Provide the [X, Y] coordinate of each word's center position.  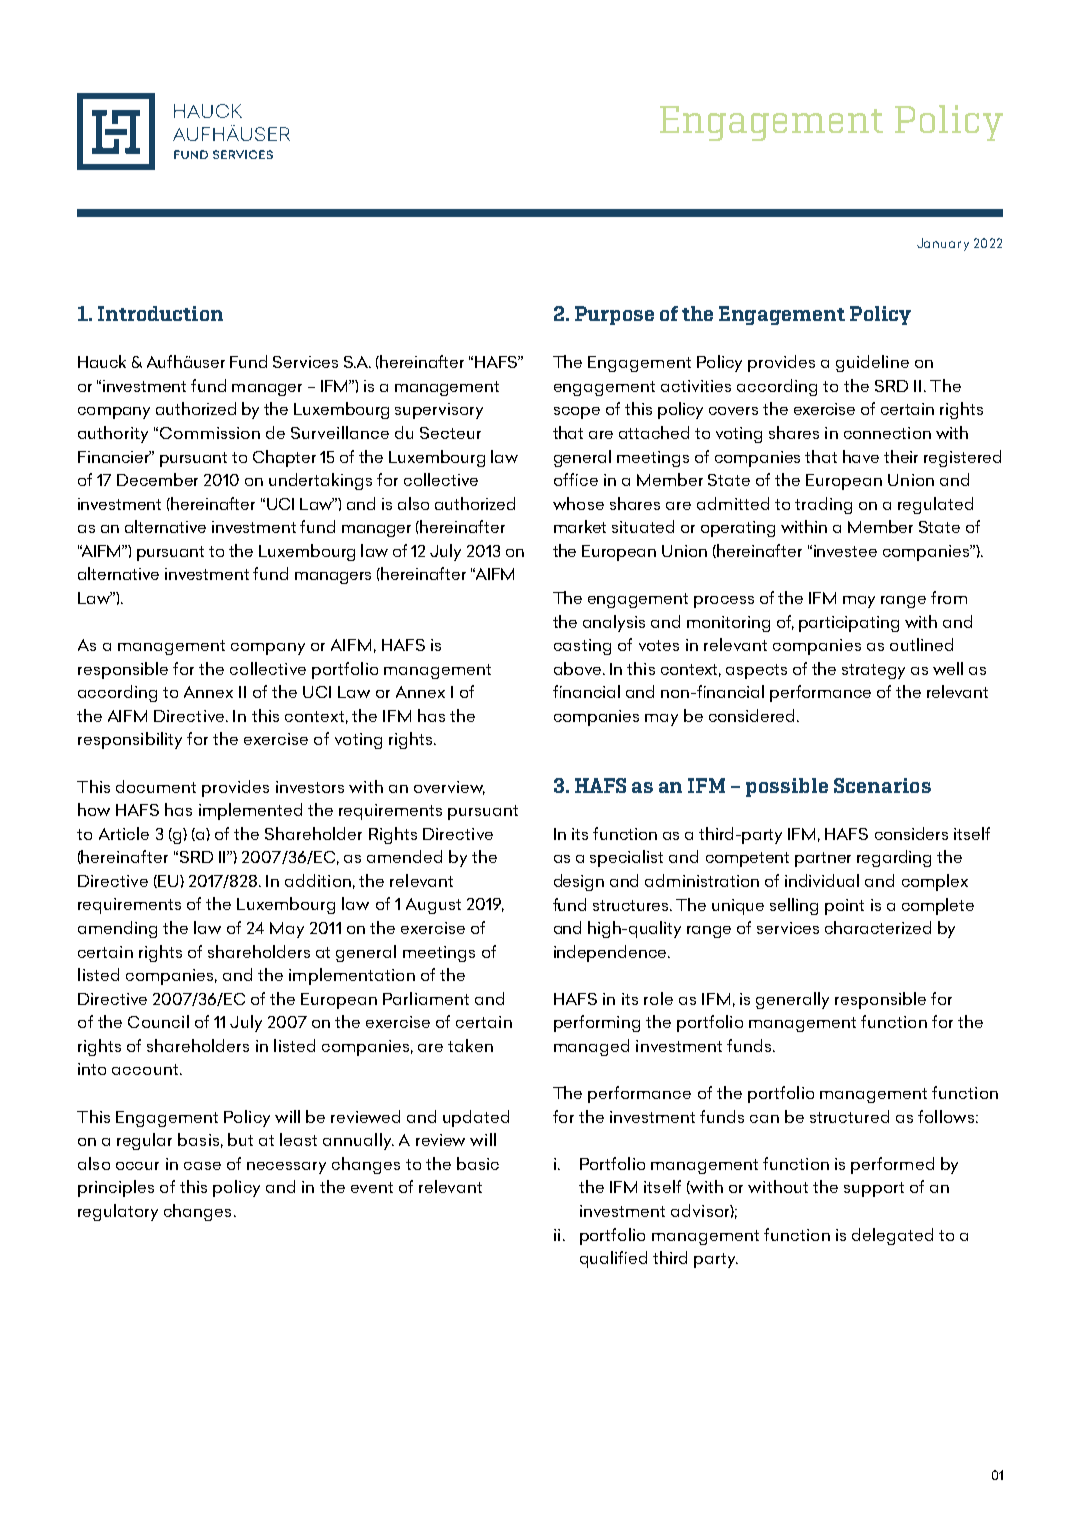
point [844, 907]
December [157, 479]
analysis [614, 623]
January [943, 244]
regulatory [118, 1212]
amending [117, 929]
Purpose [614, 315]
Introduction [160, 313]
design [579, 882]
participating [849, 624]
